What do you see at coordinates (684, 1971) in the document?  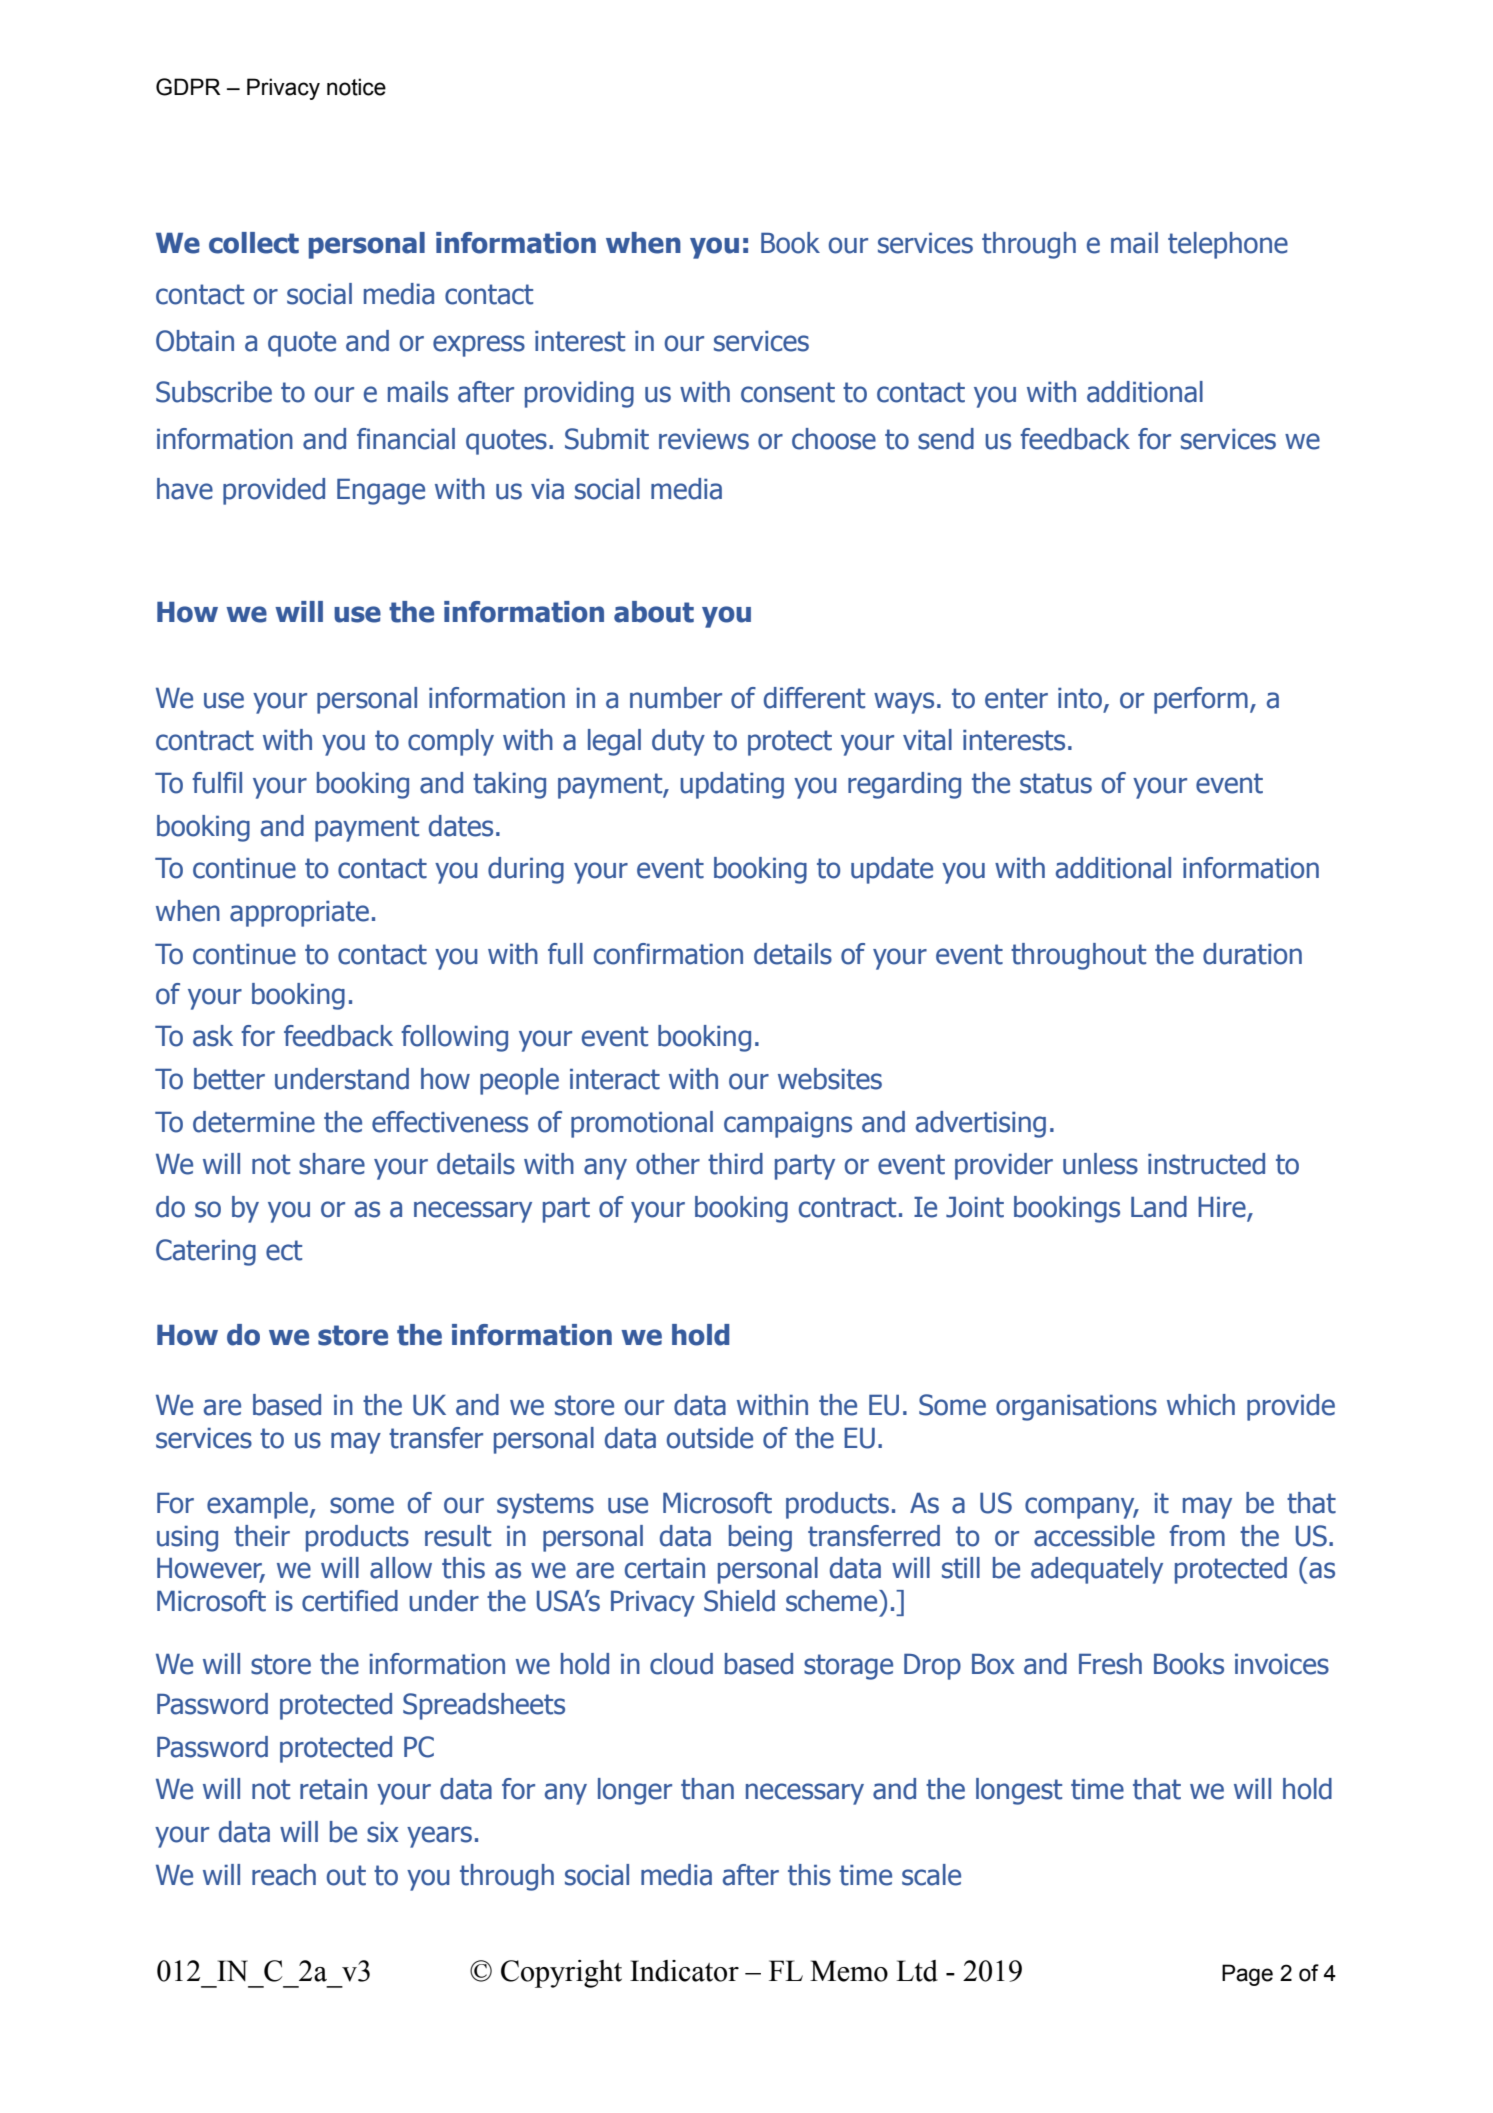 I see `Indicator` at bounding box center [684, 1971].
